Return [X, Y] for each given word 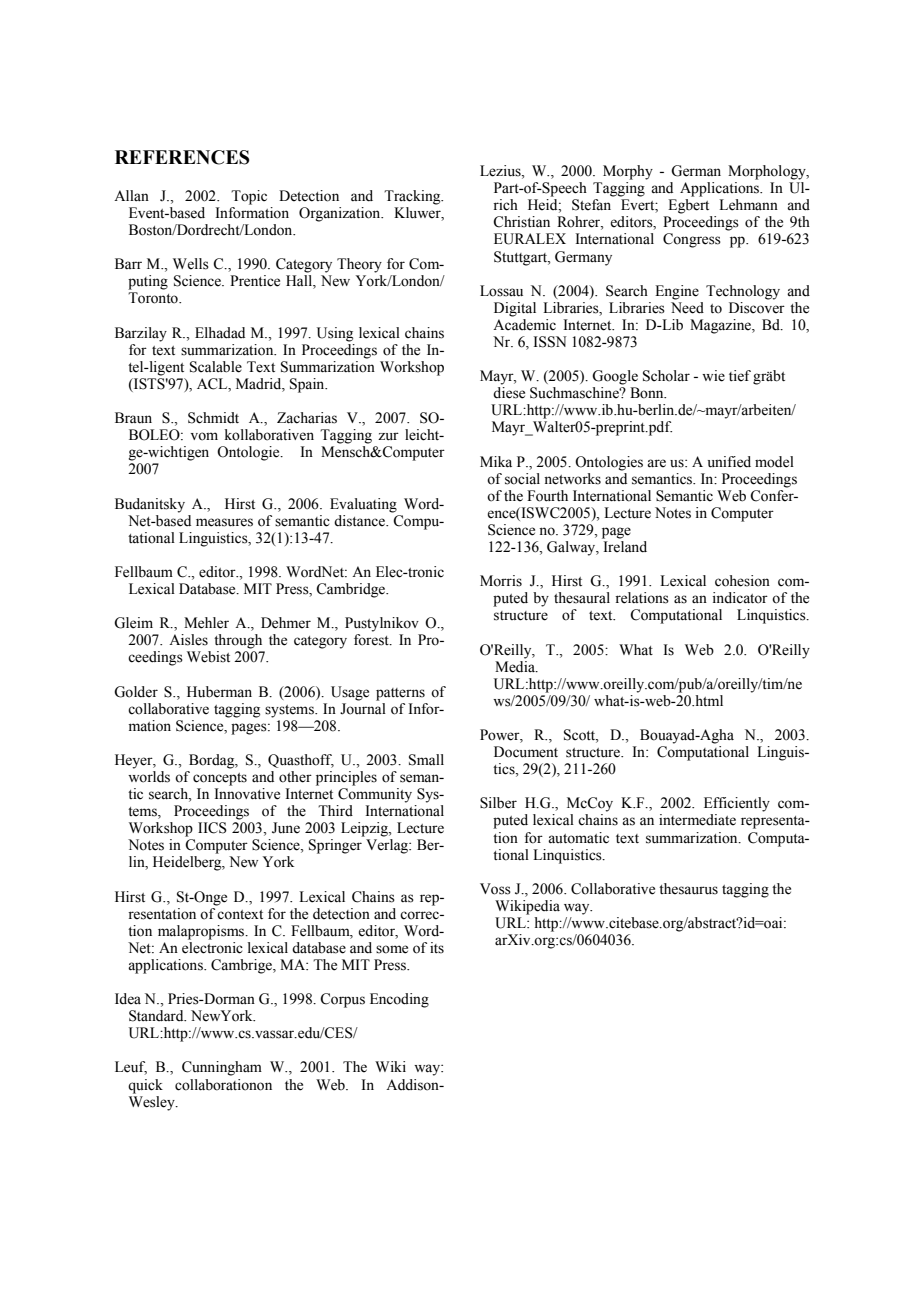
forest [372, 640]
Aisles [188, 640]
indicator [740, 598]
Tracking [413, 197]
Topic [249, 197]
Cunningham [222, 1068]
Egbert [688, 206]
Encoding [399, 1000]
